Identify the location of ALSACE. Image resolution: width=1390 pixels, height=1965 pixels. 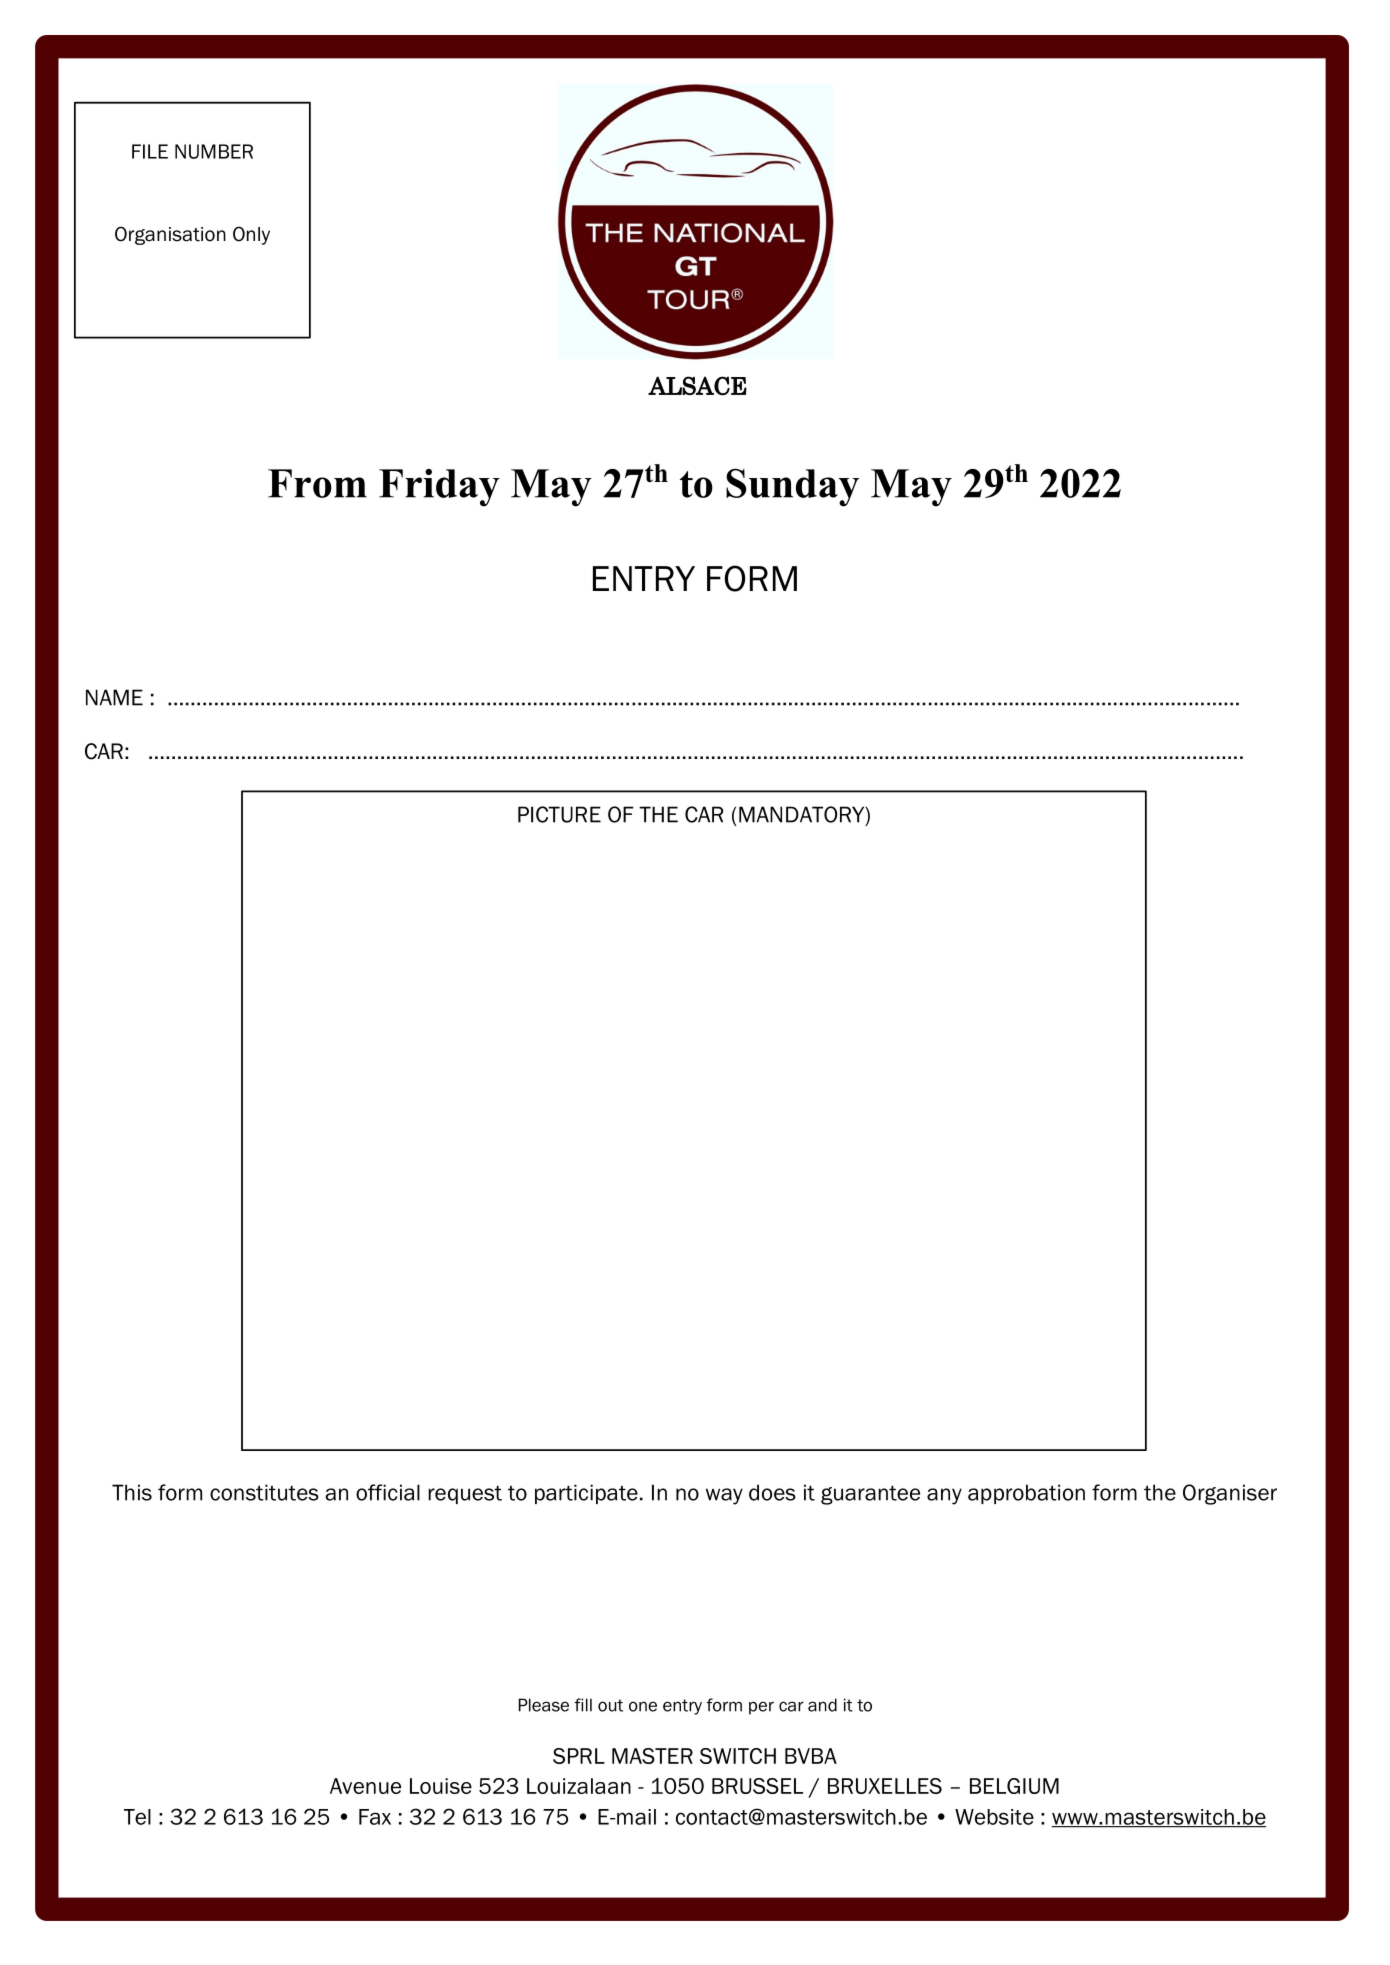
(697, 386).
